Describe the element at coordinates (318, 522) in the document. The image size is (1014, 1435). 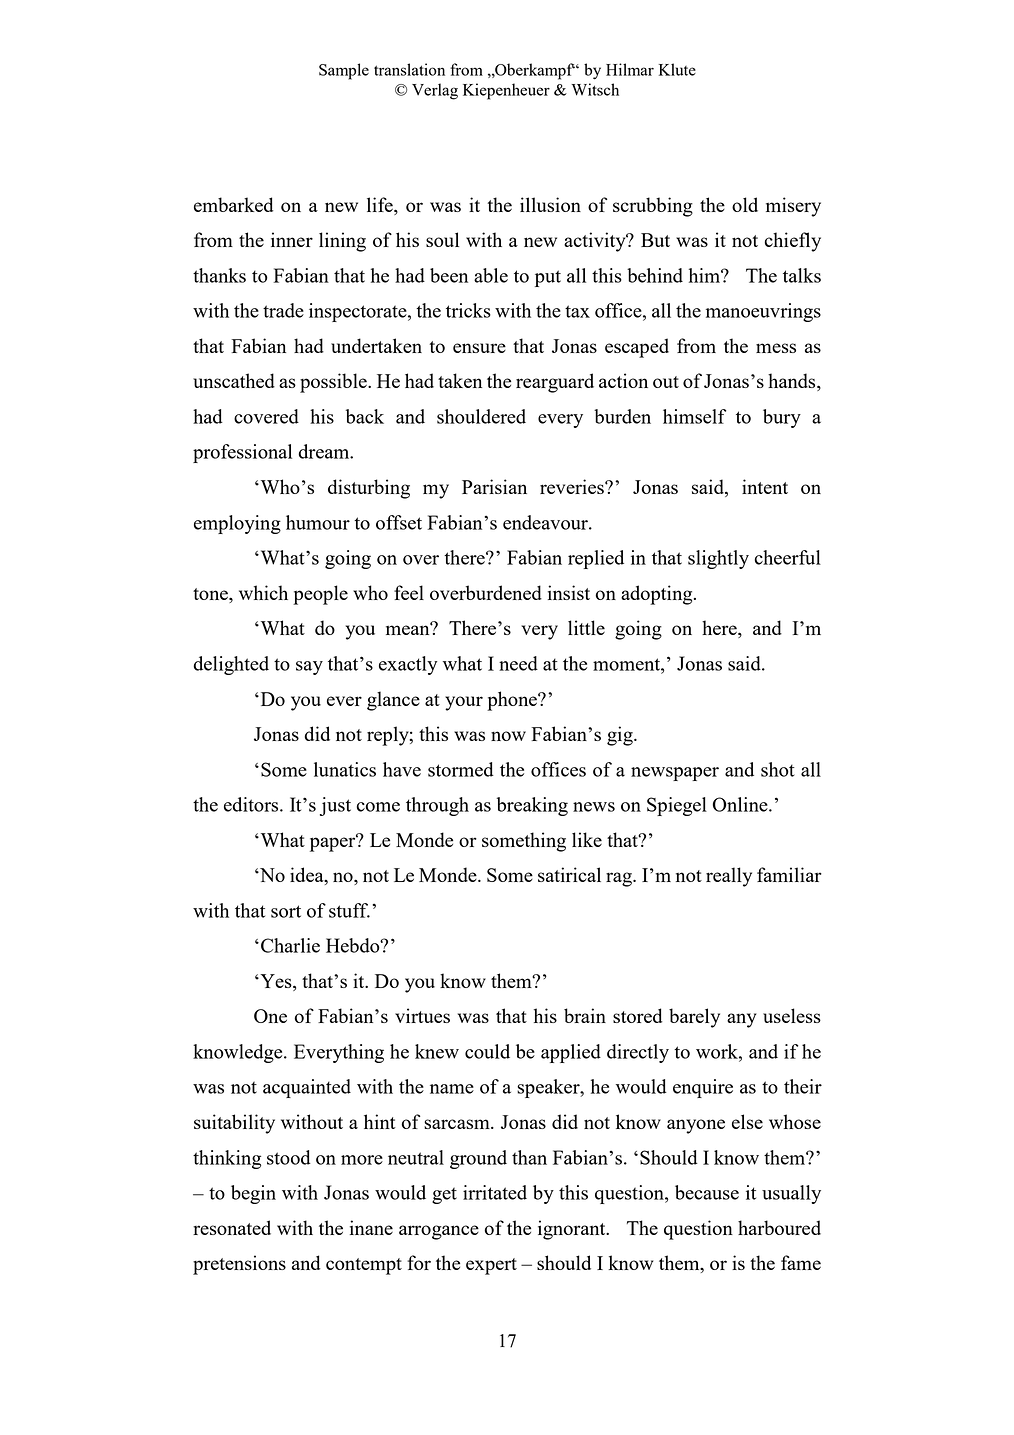
I see `humour` at that location.
